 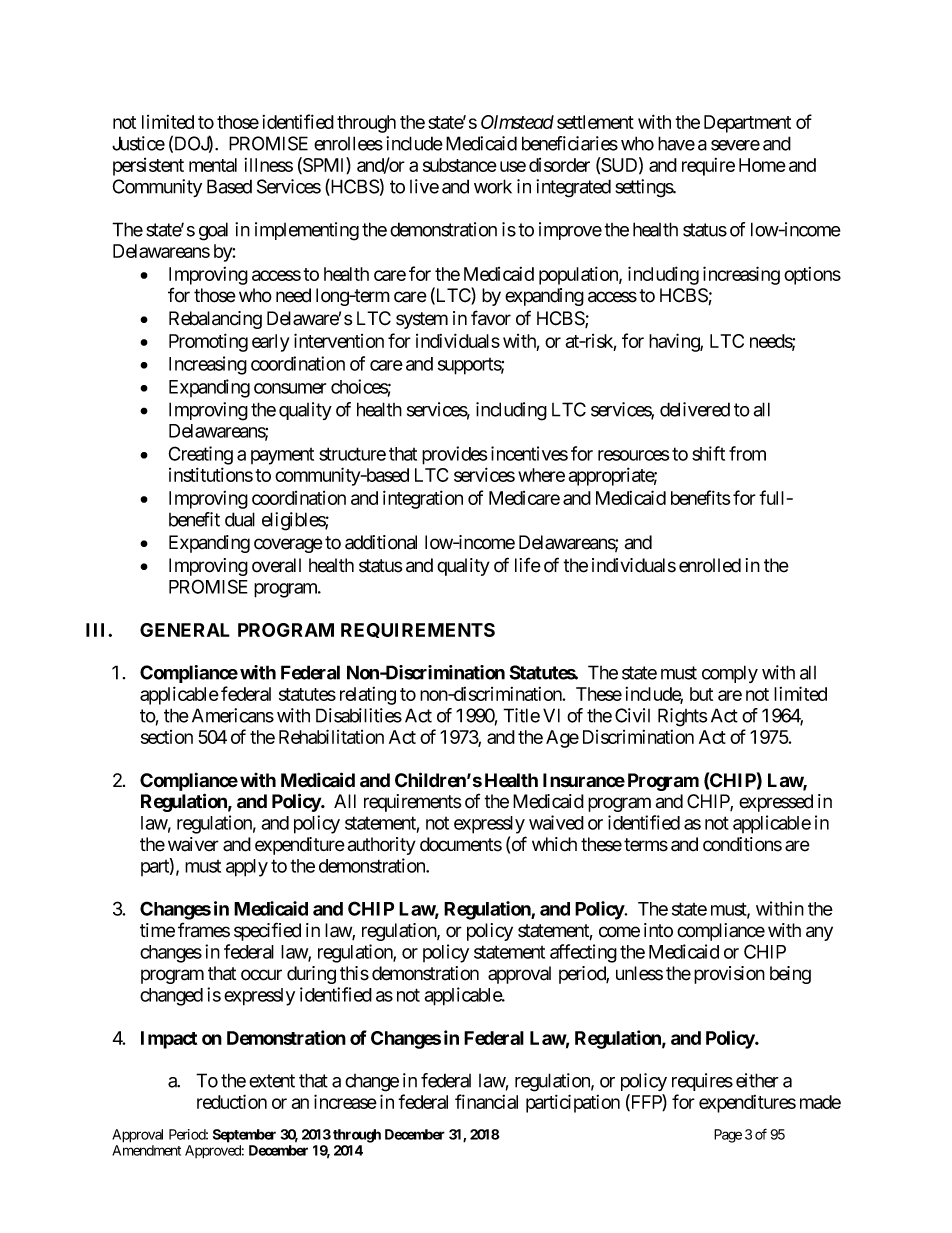 I want to click on substance, so click(x=460, y=165).
